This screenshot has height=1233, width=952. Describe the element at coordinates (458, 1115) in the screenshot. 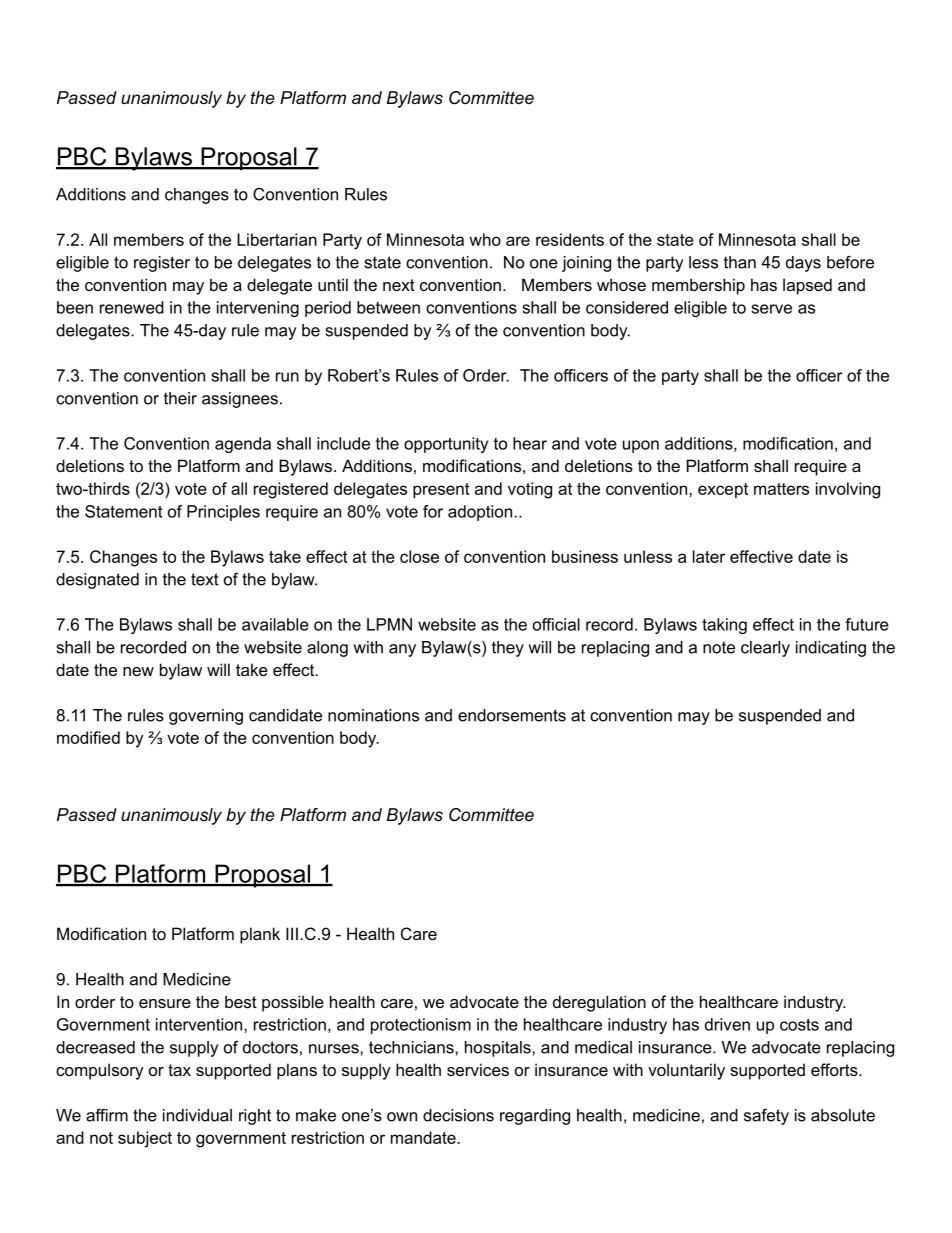

I see `decisions` at that location.
